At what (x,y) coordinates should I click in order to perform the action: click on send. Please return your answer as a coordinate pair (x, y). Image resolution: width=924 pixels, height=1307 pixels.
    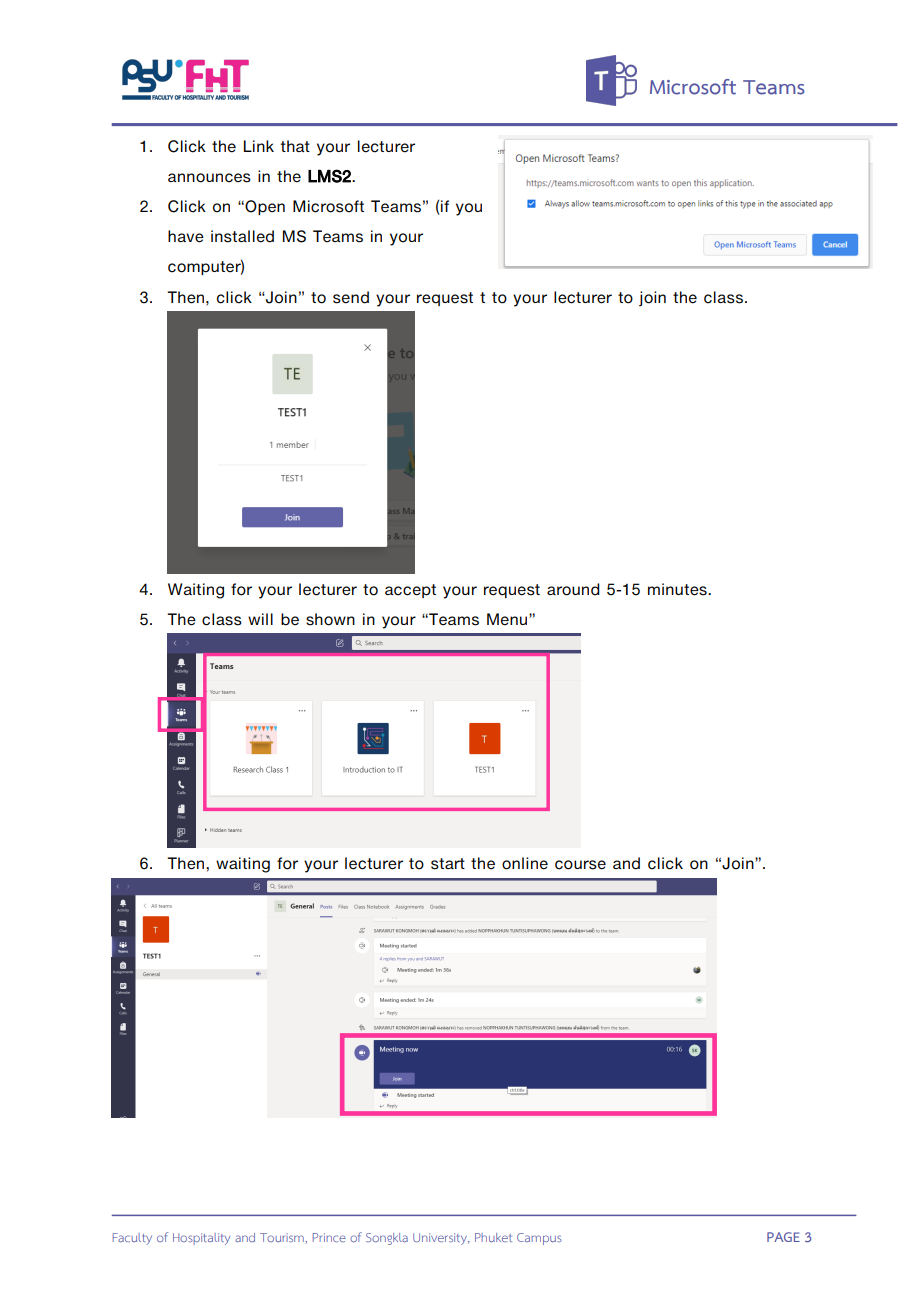
    Looking at the image, I should click on (351, 297).
